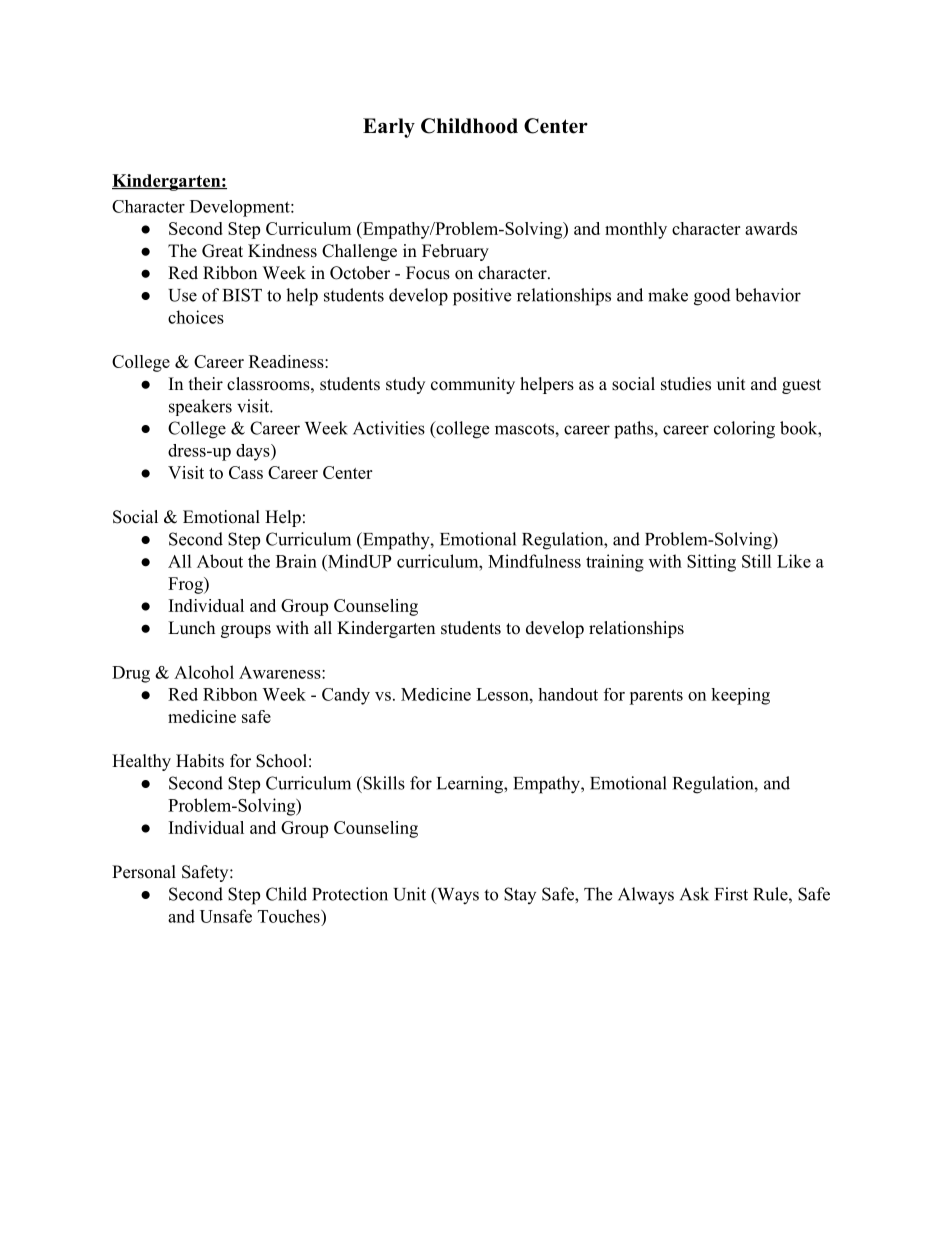 This screenshot has height=1233, width=952. Describe the element at coordinates (191, 627) in the screenshot. I see `Lunch` at that location.
